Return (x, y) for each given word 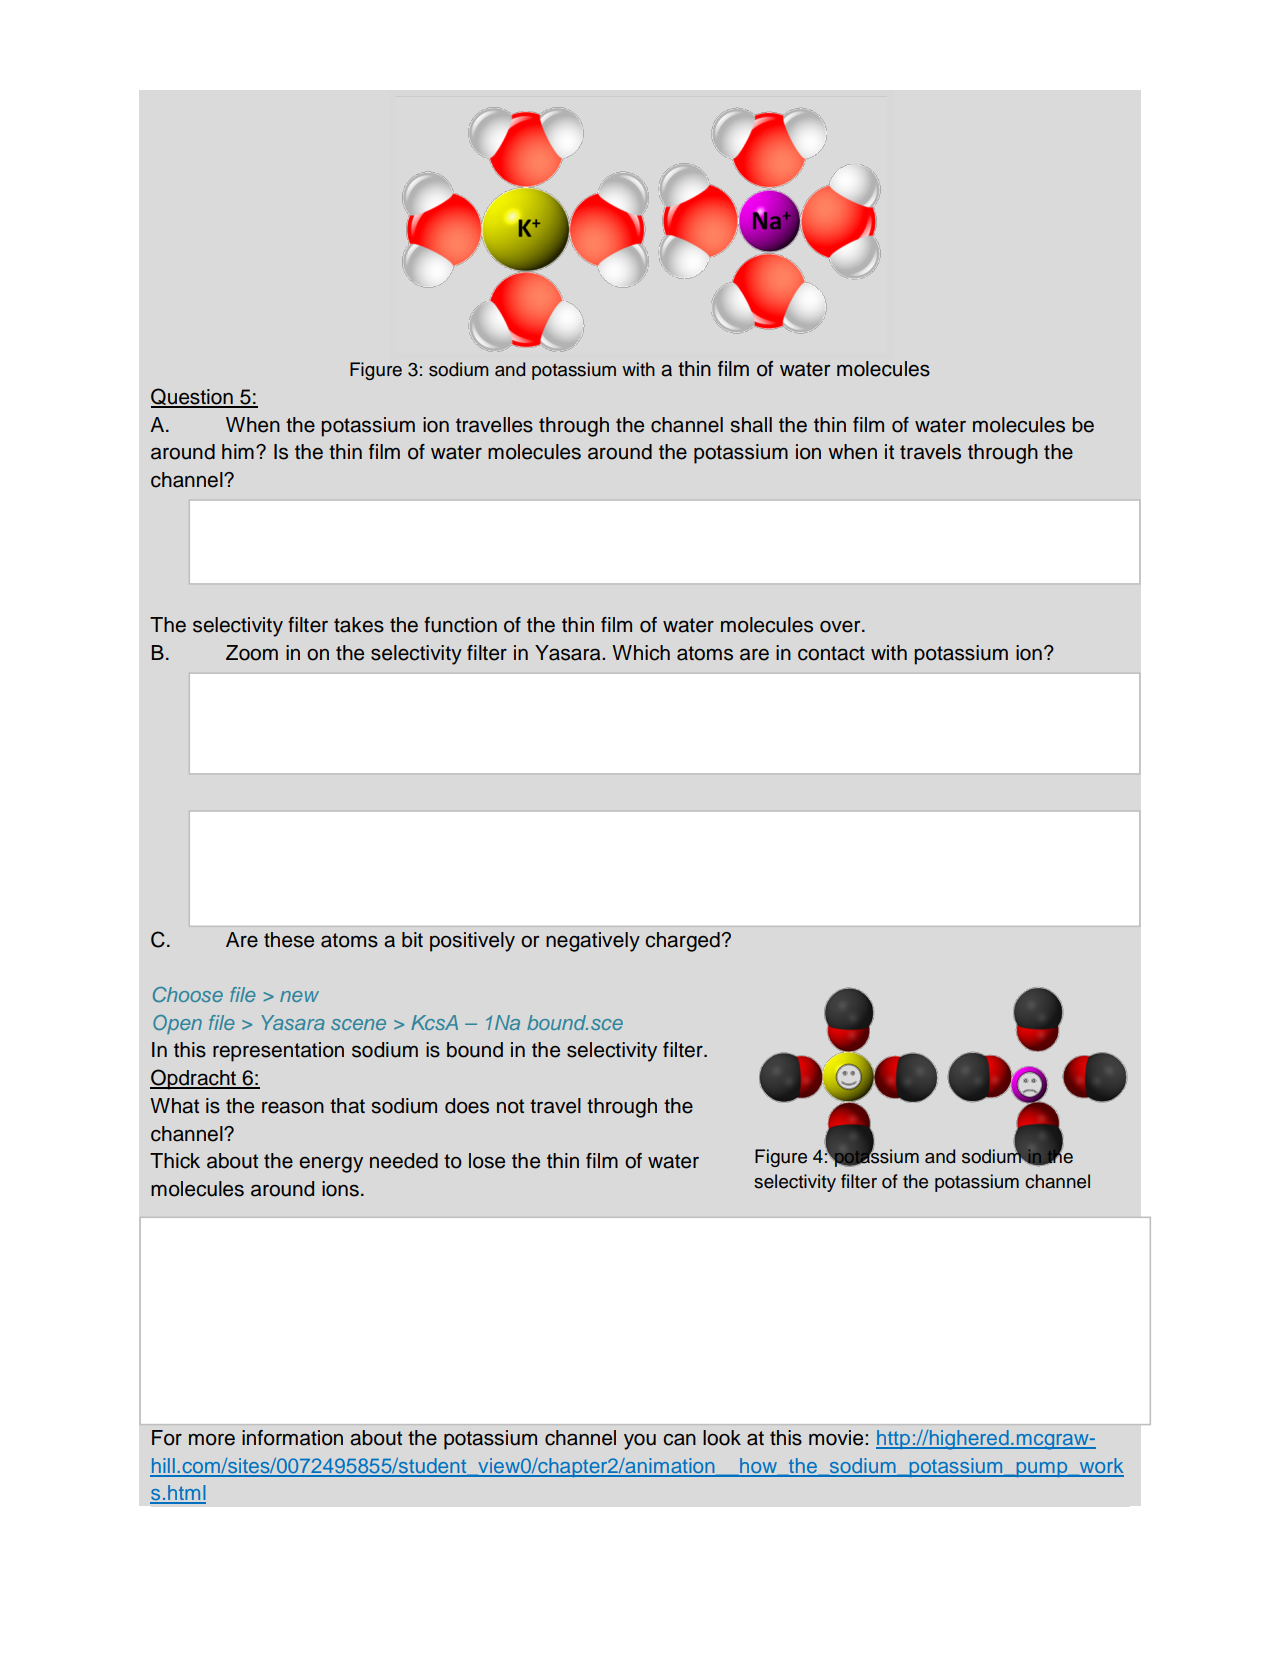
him (238, 451)
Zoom (252, 653)
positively (472, 942)
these (289, 940)
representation (278, 1052)
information (292, 1438)
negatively (593, 942)
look (722, 1438)
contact (831, 653)
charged (682, 942)
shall (751, 425)
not (510, 1106)
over (841, 627)
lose (487, 1161)
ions (340, 1189)
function (460, 625)
